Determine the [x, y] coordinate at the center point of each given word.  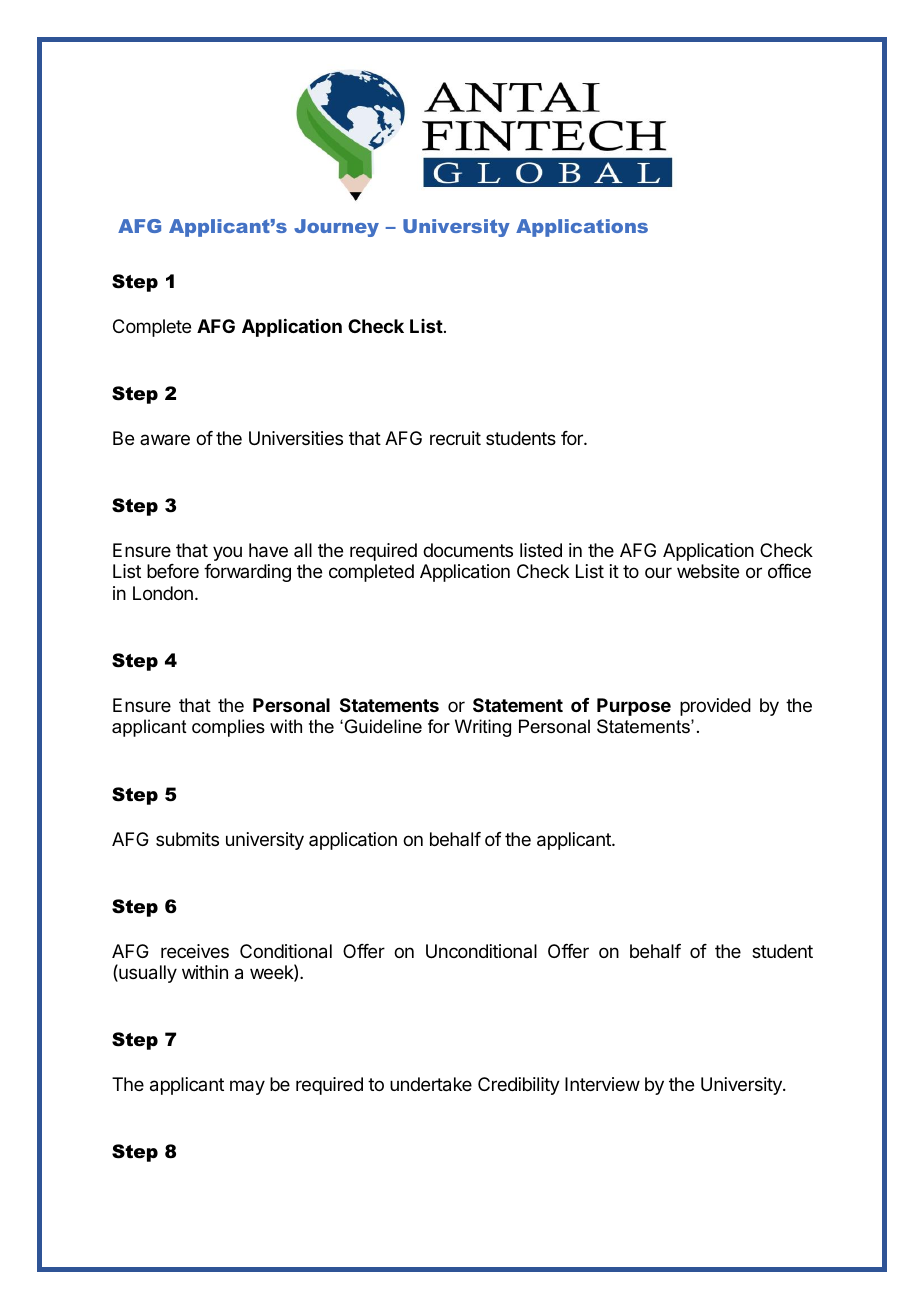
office [789, 571]
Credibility [519, 1086]
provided [715, 707]
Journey [336, 228]
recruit [455, 438]
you [227, 553]
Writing [483, 728]
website [708, 571]
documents [468, 550]
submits [187, 839]
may [247, 1087]
